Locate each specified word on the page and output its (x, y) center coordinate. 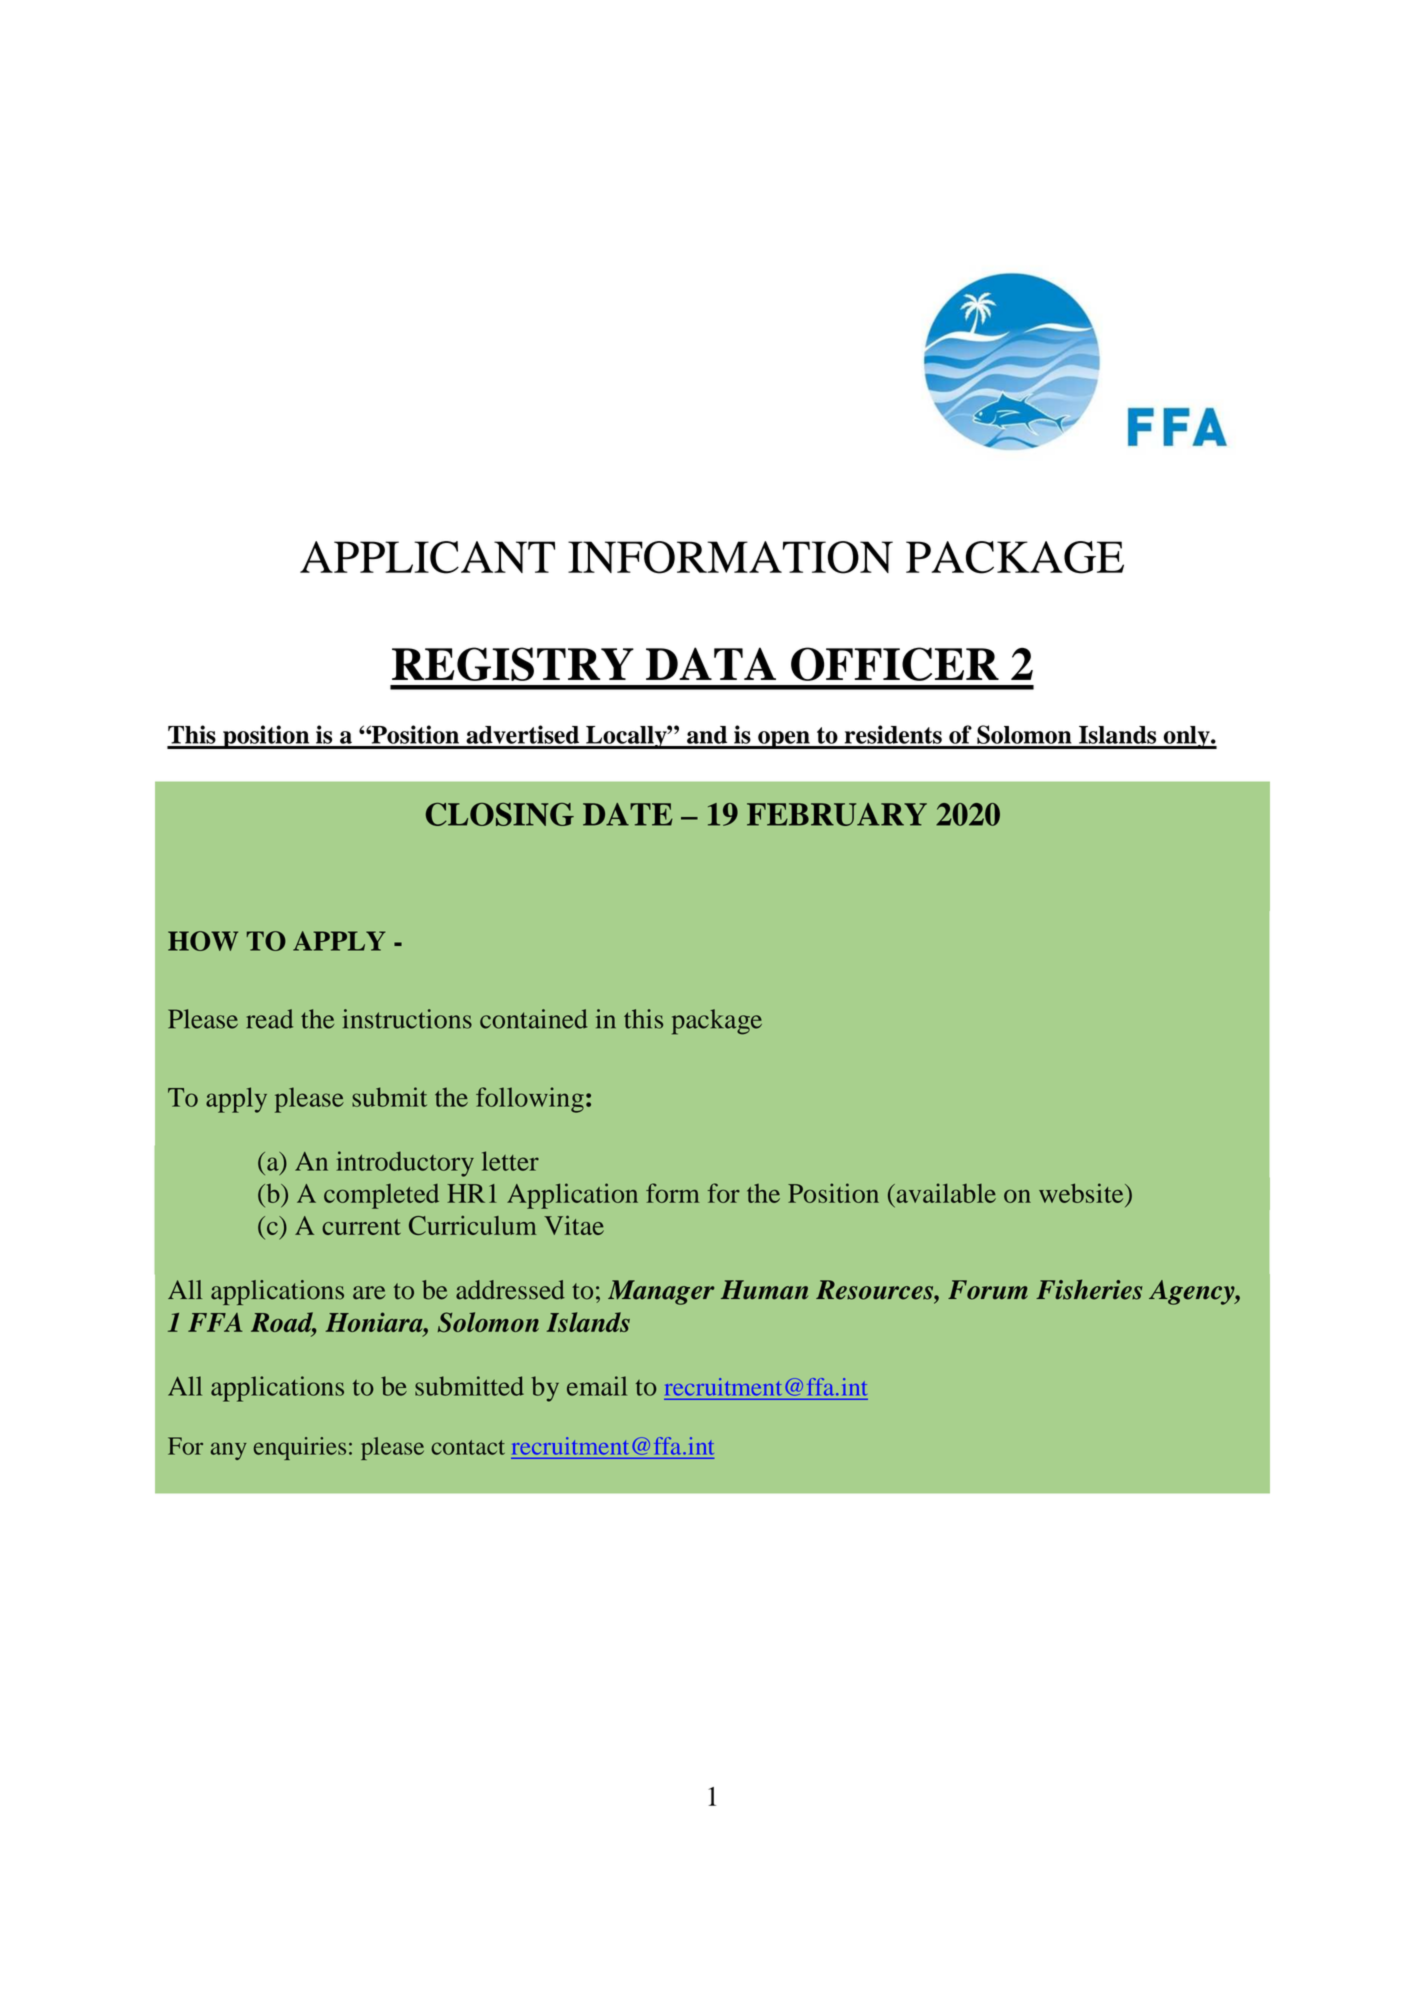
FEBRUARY (837, 814)
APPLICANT (427, 557)
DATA (711, 663)
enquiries (300, 1448)
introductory (405, 1164)
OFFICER (895, 664)
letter (510, 1161)
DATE (628, 814)
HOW (203, 941)
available (945, 1193)
